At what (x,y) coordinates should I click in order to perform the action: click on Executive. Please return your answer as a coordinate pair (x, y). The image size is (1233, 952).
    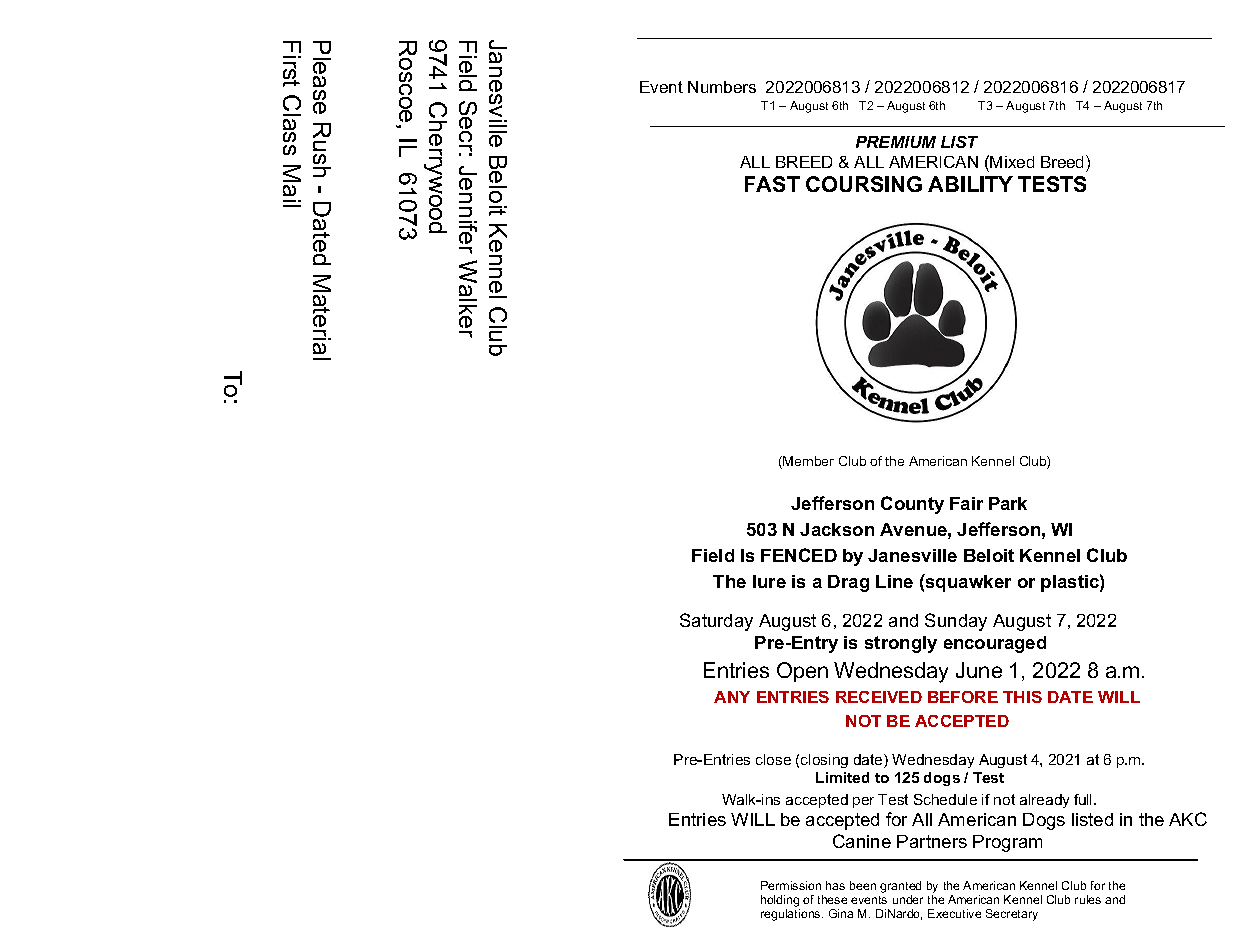
    Looking at the image, I should click on (954, 913).
